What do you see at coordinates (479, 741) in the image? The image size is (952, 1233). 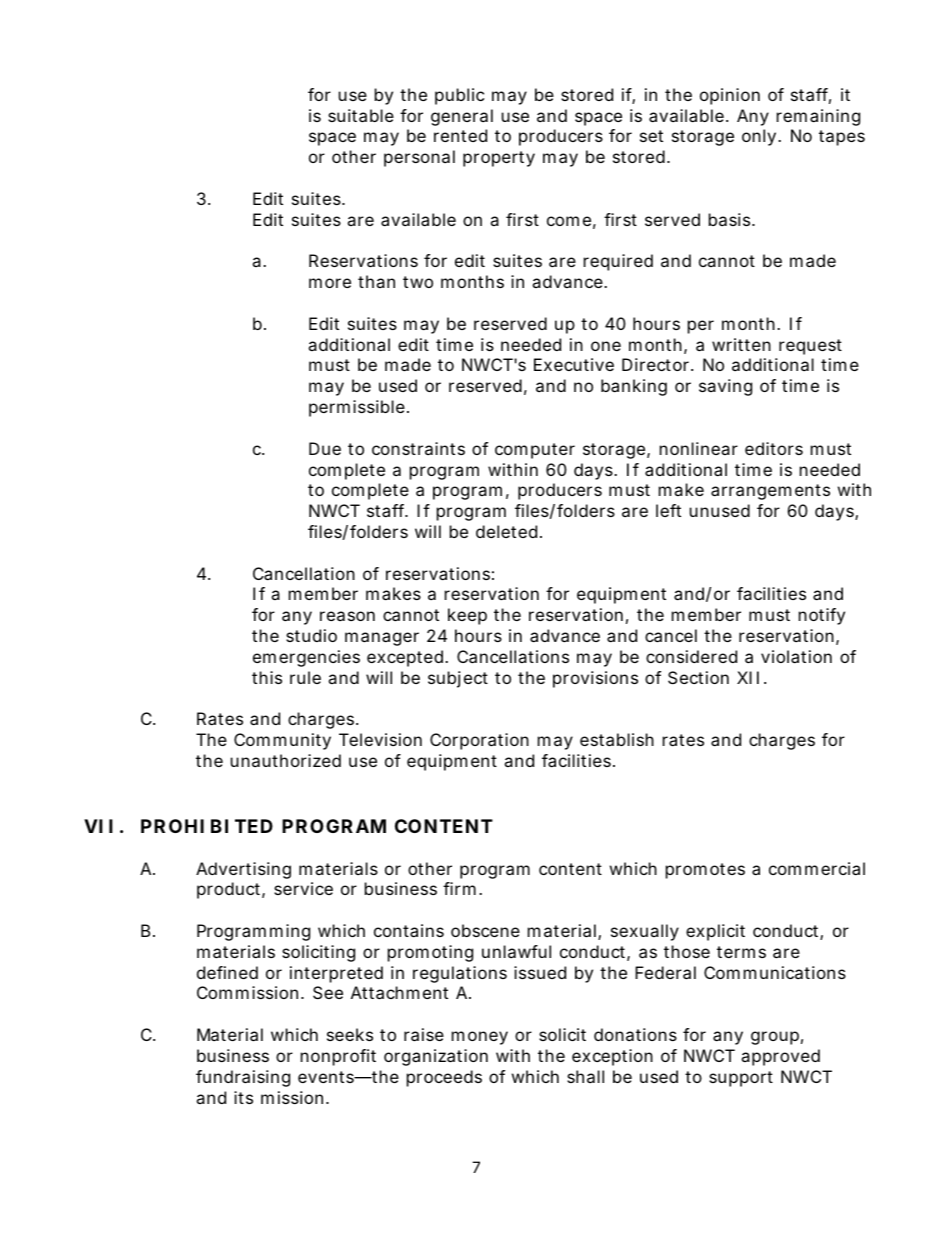 I see `Corporation` at bounding box center [479, 741].
